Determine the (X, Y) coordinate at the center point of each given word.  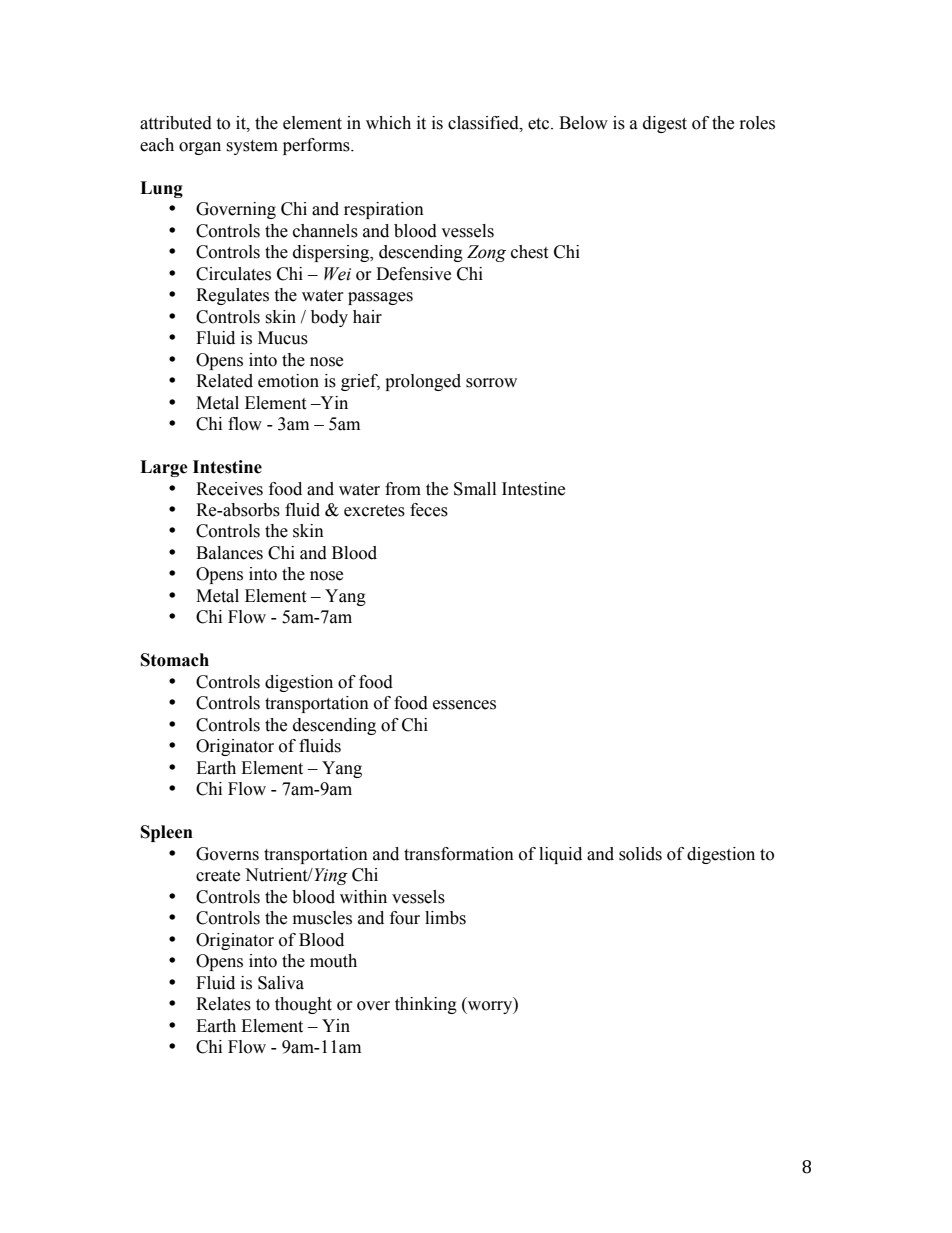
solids (640, 854)
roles (757, 123)
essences (464, 705)
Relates (223, 1004)
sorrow (491, 383)
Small (475, 489)
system (252, 147)
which (388, 123)
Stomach (175, 660)
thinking (426, 1005)
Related (224, 381)
